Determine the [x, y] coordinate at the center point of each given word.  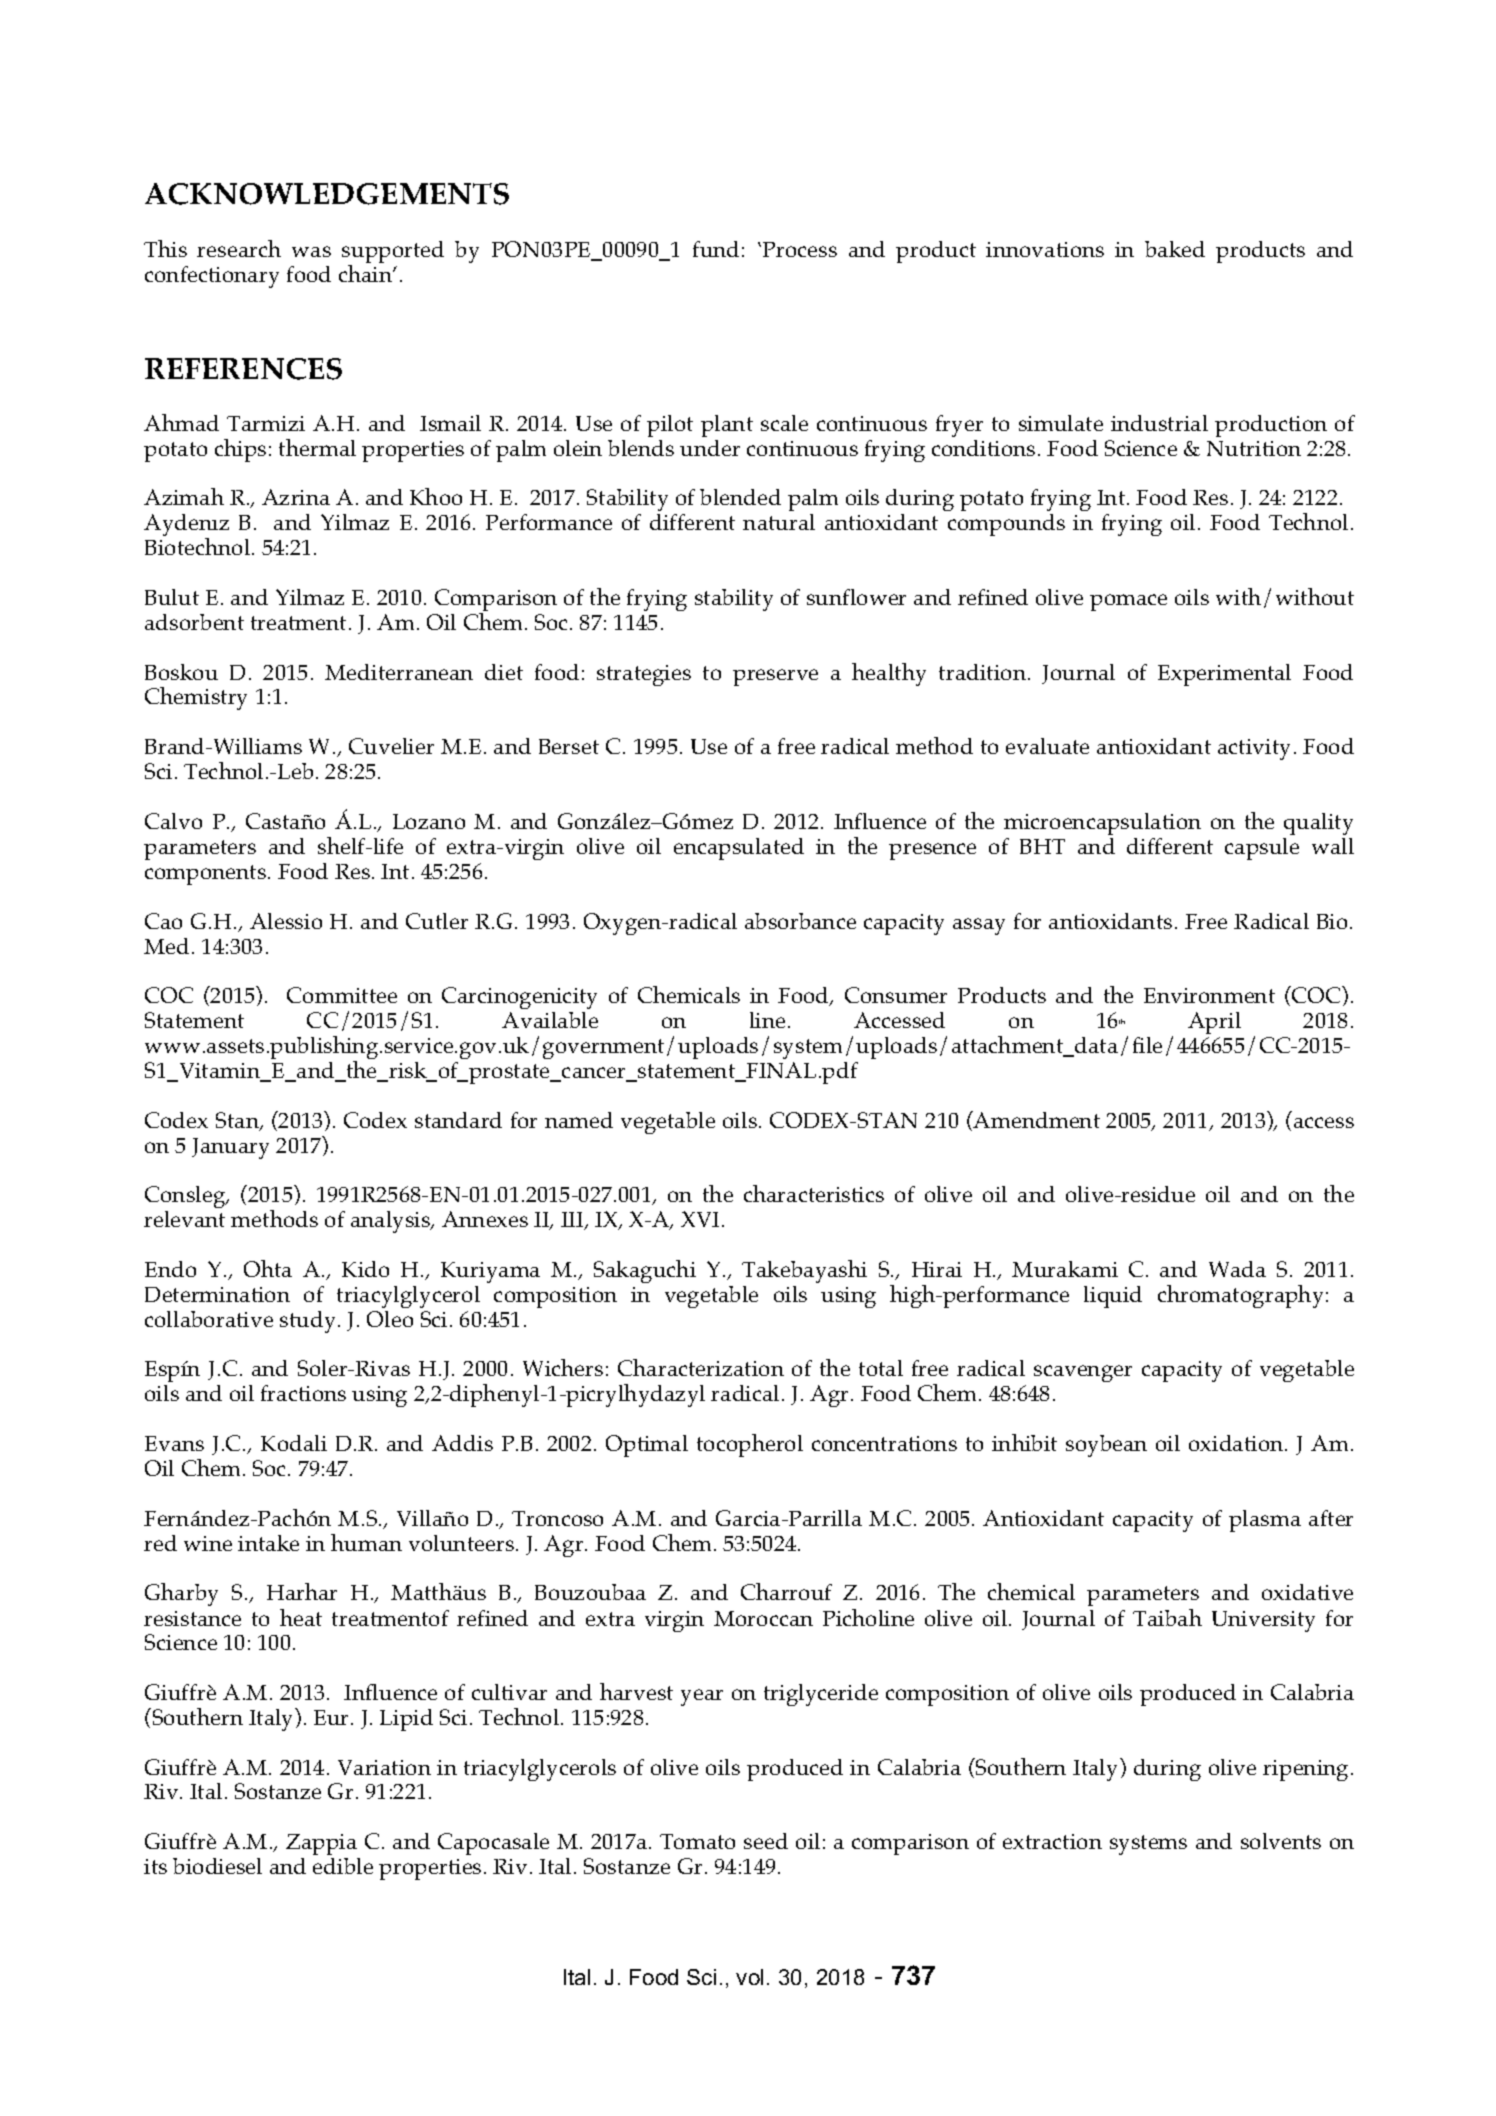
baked [1175, 249]
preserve [775, 677]
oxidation [1237, 1443]
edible [343, 1866]
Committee [342, 995]
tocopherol [750, 1445]
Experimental [1224, 675]
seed [766, 1841]
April [1214, 1023]
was [311, 251]
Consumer [896, 995]
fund [716, 249]
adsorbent [194, 622]
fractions [303, 1393]
